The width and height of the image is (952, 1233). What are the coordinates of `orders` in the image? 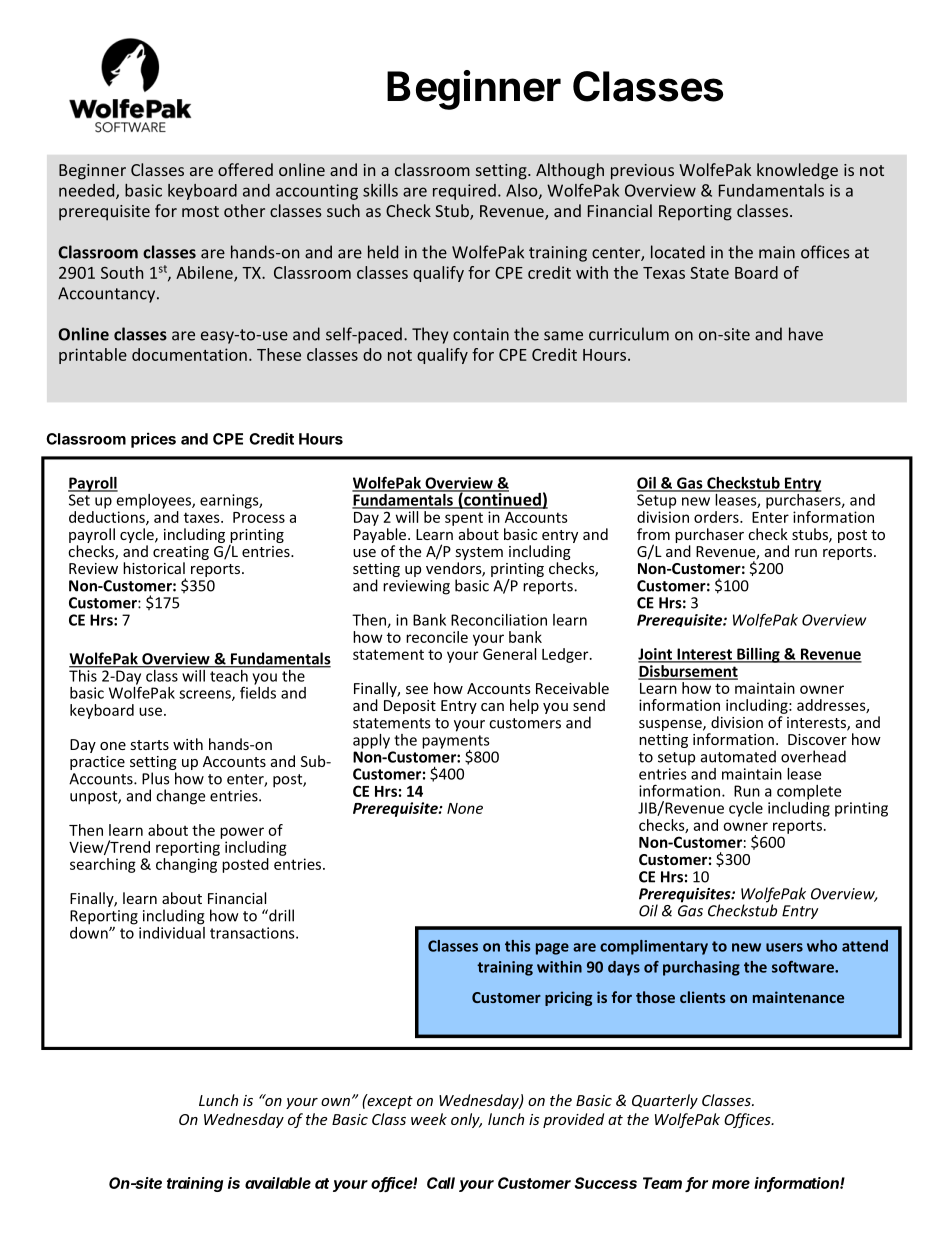 It's located at (717, 517).
